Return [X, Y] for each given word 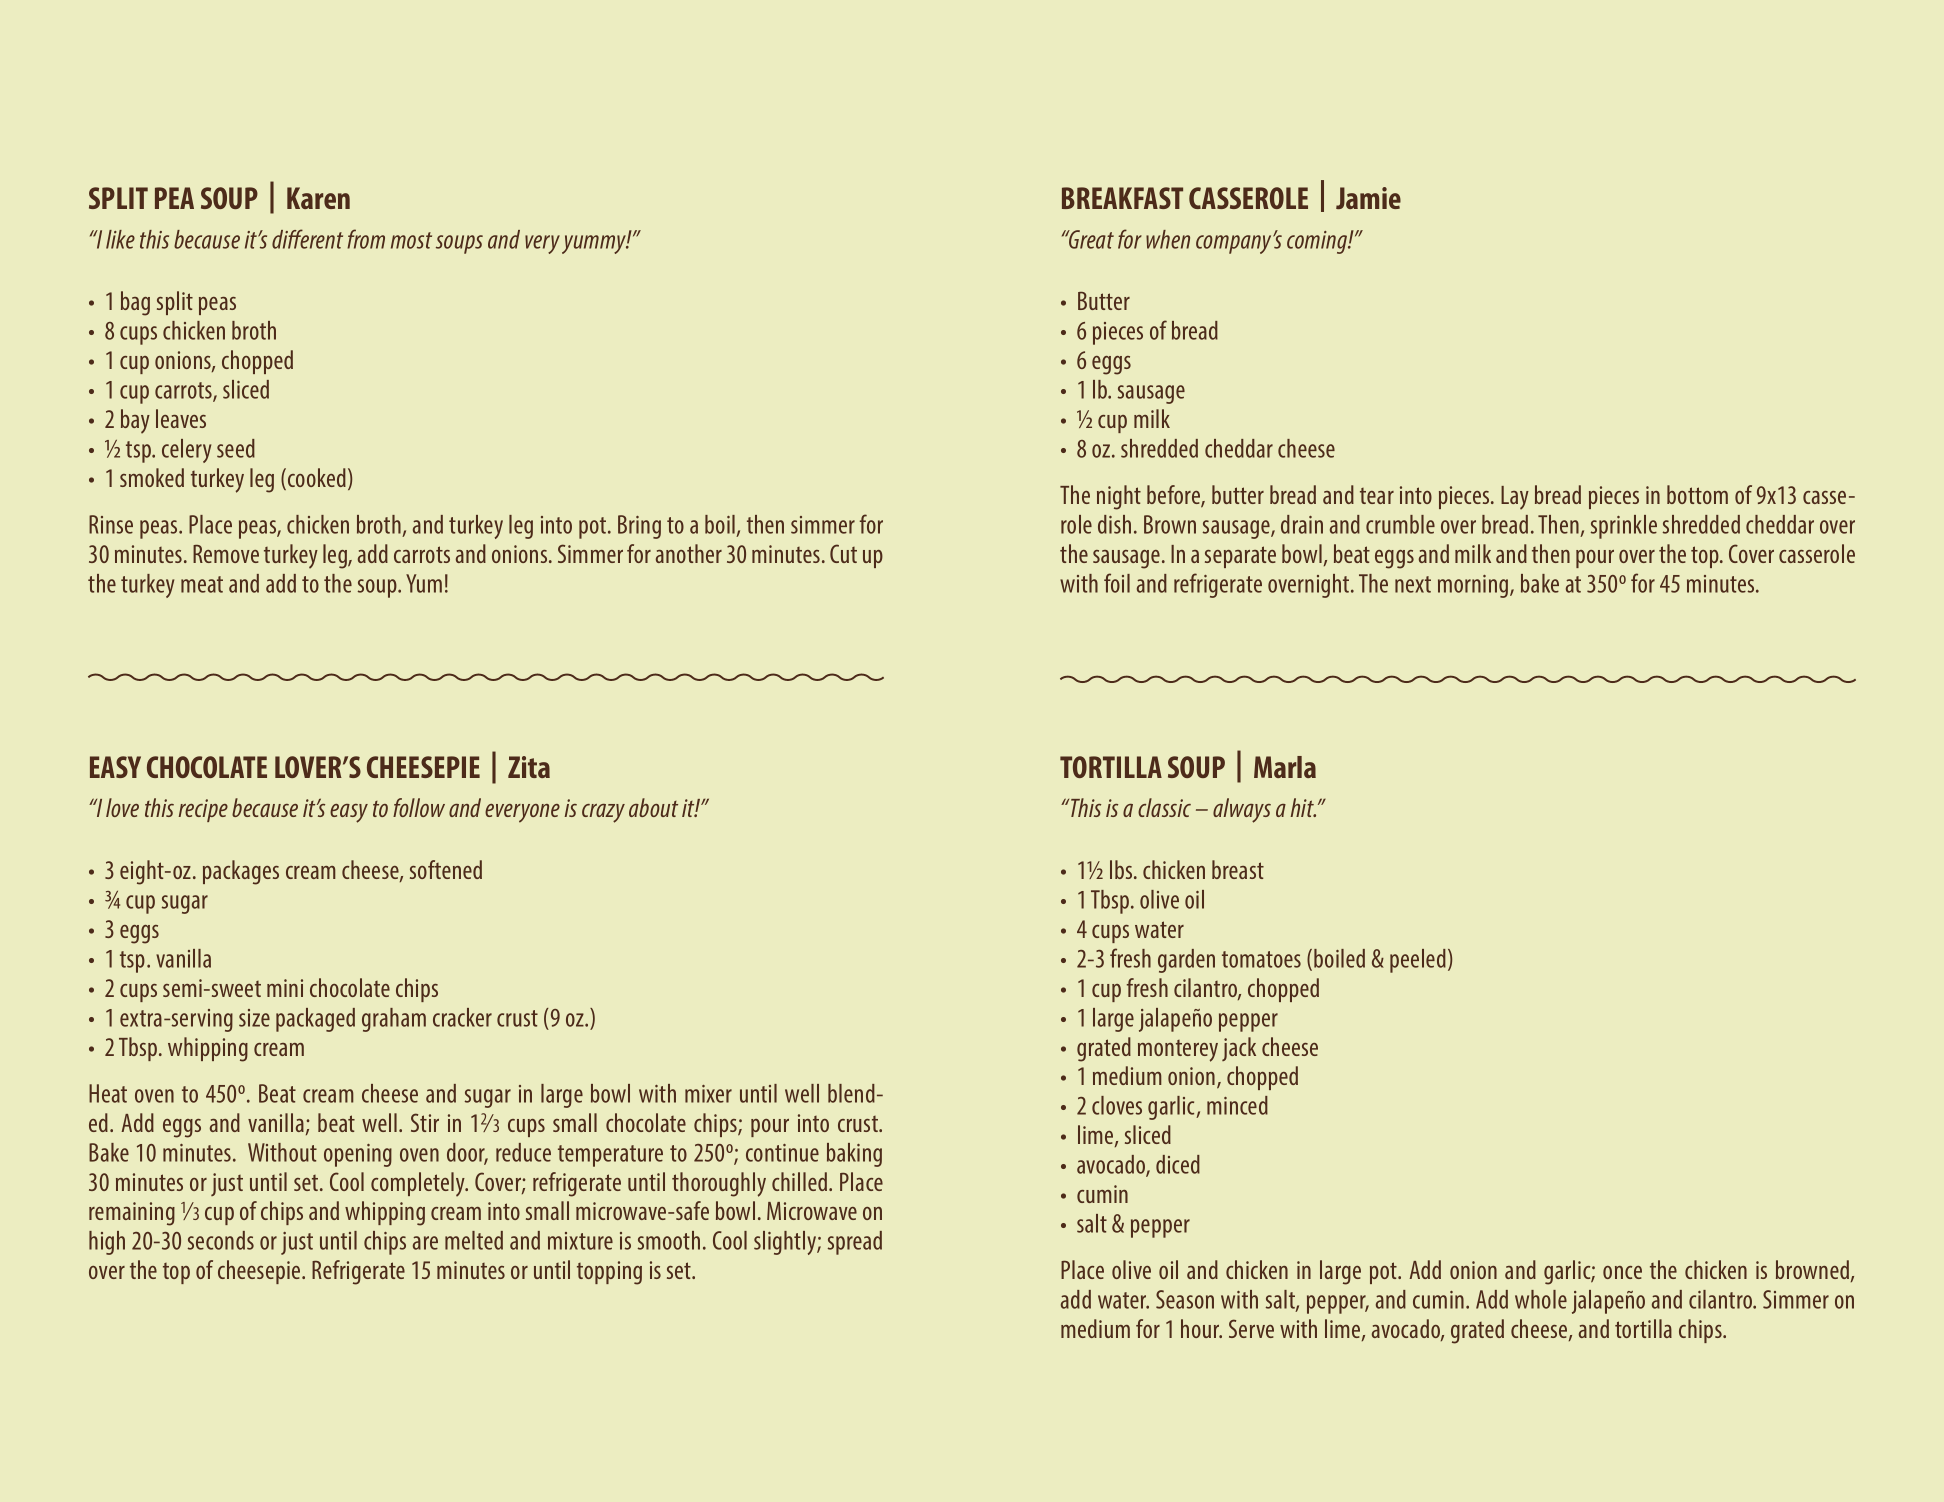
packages [241, 872]
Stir [425, 1122]
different [307, 239]
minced [1237, 1105]
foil [1117, 583]
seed [236, 448]
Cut [843, 553]
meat [202, 584]
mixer [708, 1094]
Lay [1515, 498]
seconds [221, 1240]
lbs [1122, 869]
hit [1303, 807]
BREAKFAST [1122, 198]
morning [1474, 586]
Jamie [1368, 198]
